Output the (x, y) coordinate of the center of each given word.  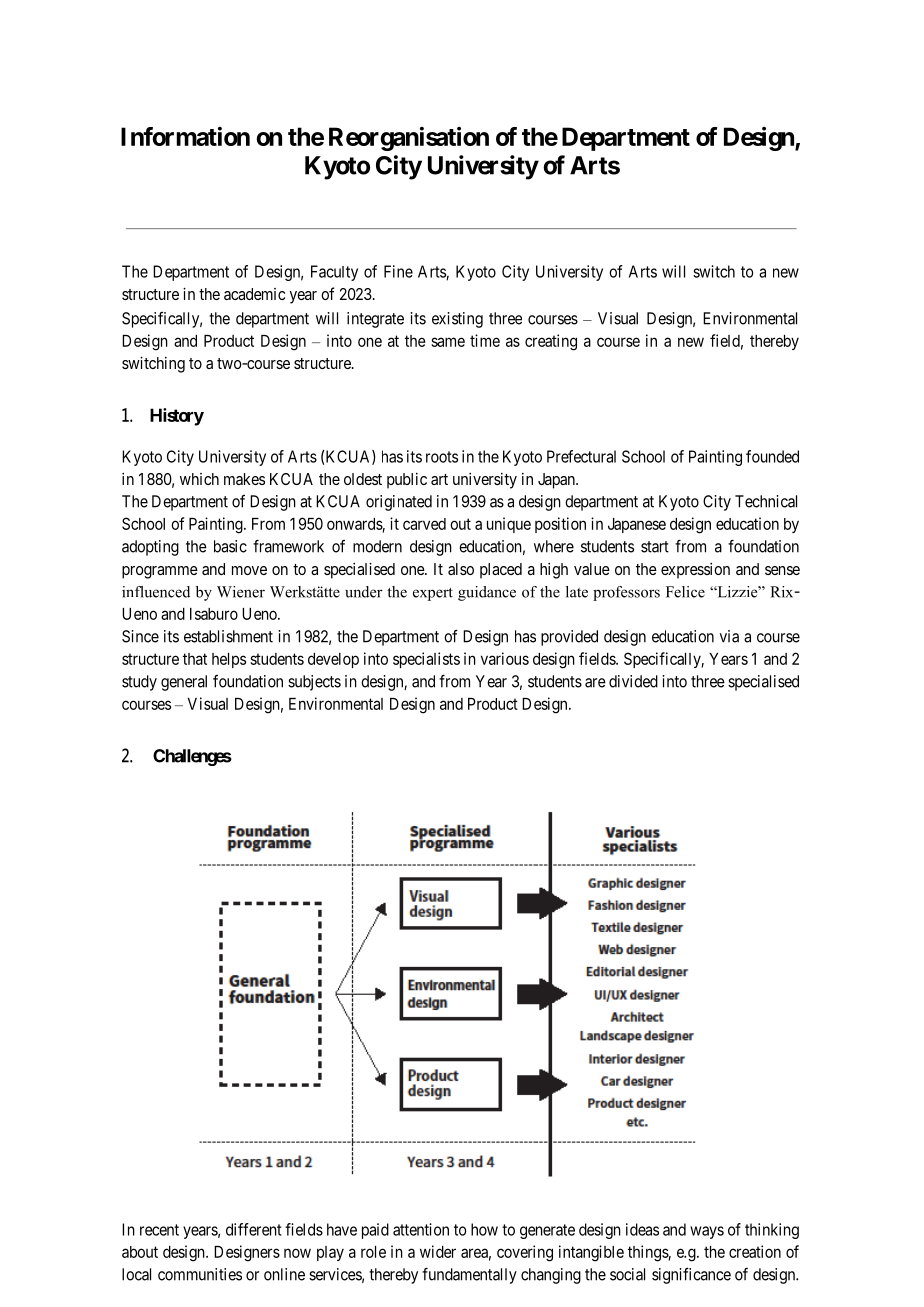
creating (551, 342)
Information (185, 136)
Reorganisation (409, 138)
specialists (426, 660)
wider (438, 1251)
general (184, 683)
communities (200, 1274)
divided (633, 681)
